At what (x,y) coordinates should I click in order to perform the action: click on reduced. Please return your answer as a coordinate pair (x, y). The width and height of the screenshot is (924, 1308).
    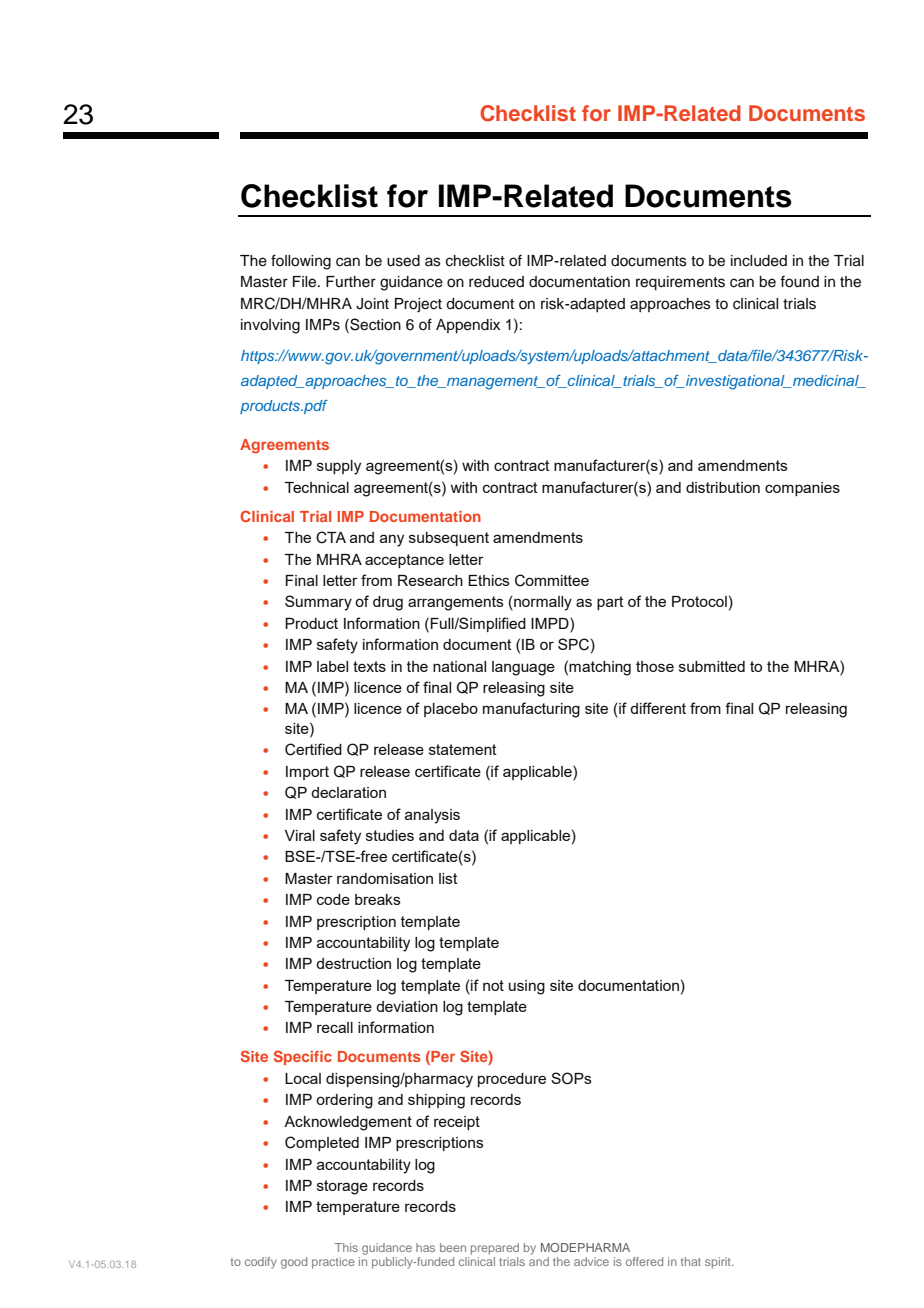
    Looking at the image, I should click on (496, 282).
